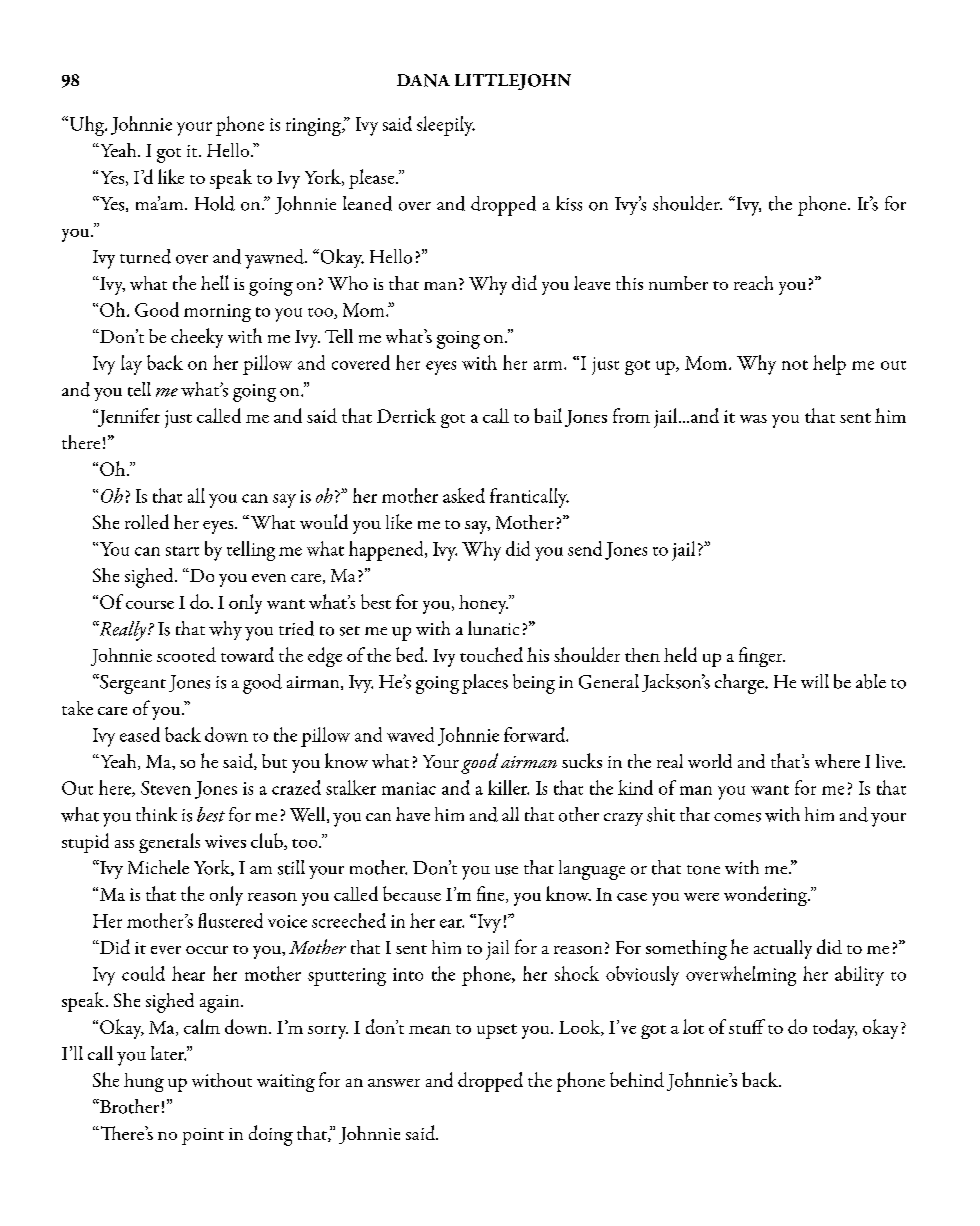 The height and width of the screenshot is (1226, 980). I want to click on sleepily, so click(446, 126).
